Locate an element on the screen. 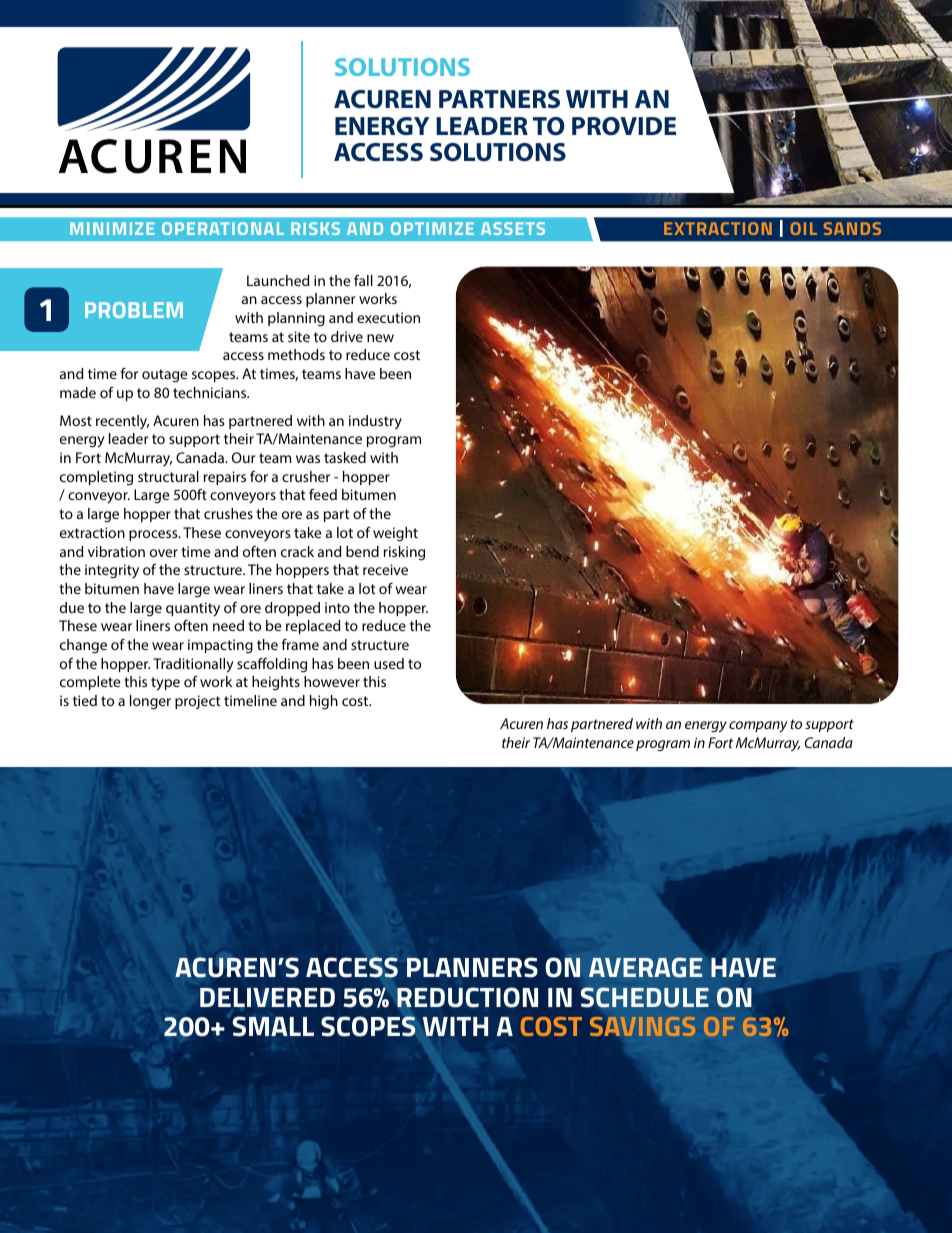  outage is located at coordinates (164, 376).
